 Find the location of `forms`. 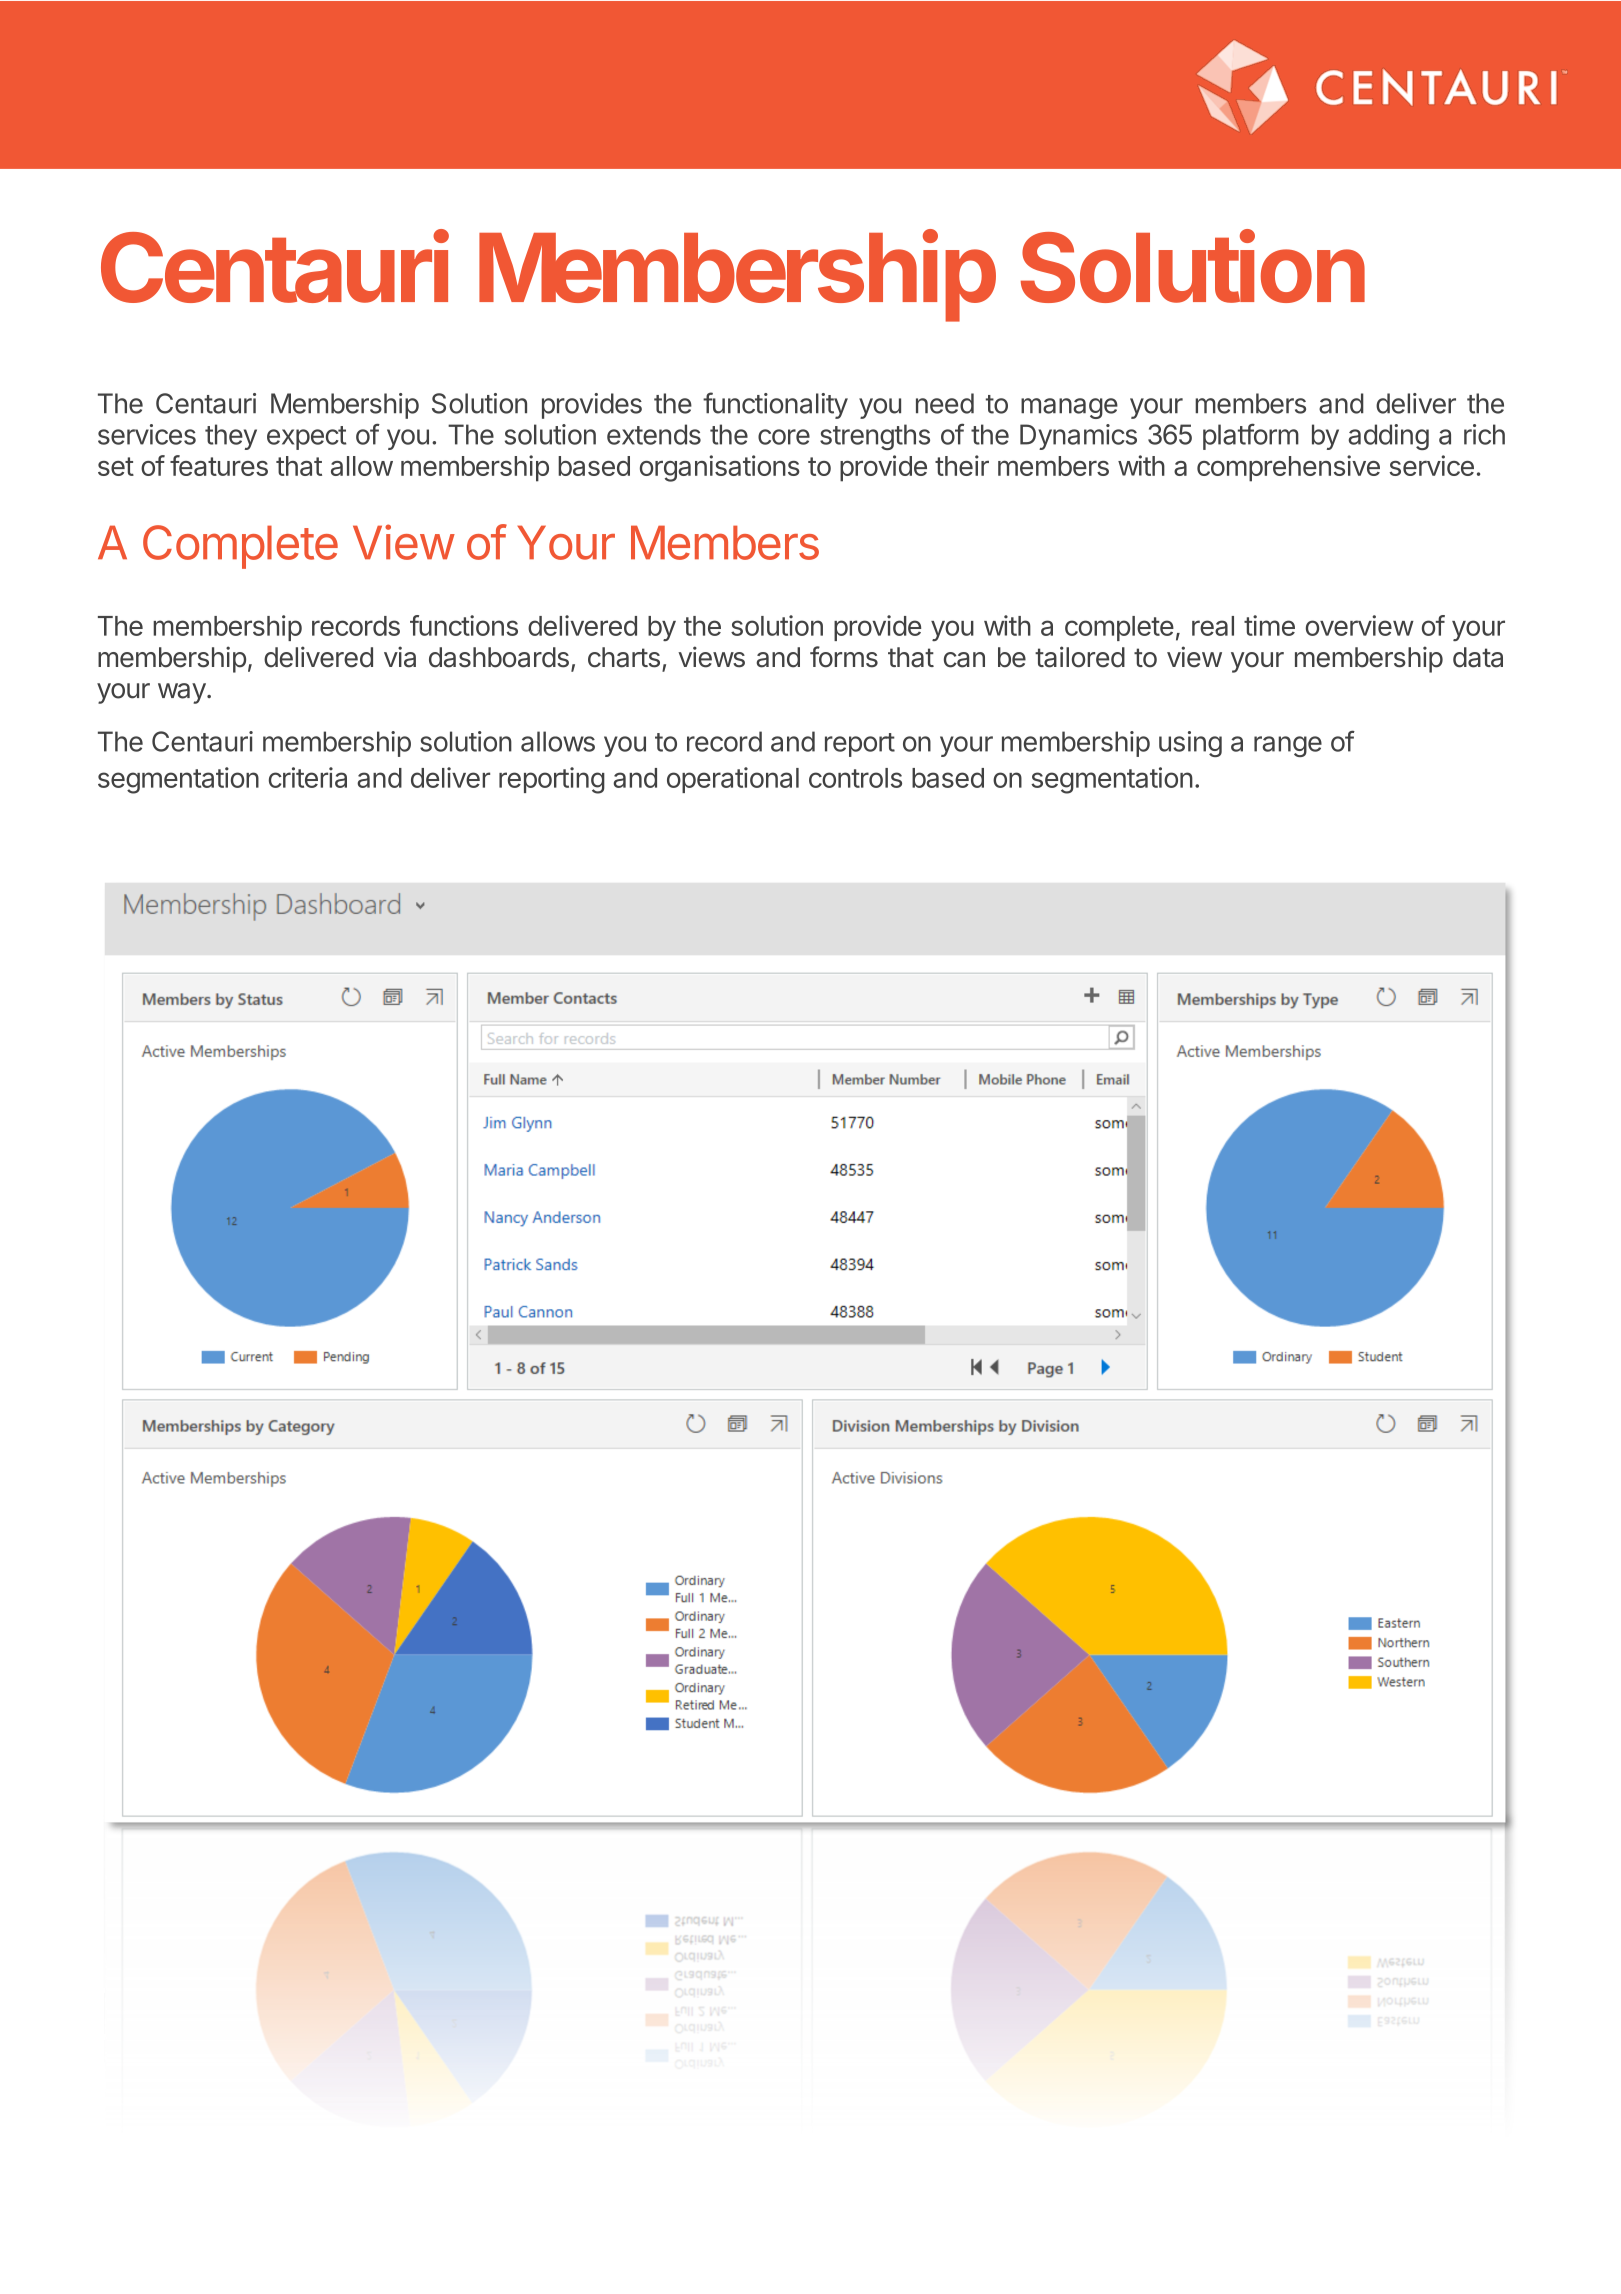

forms is located at coordinates (844, 657).
